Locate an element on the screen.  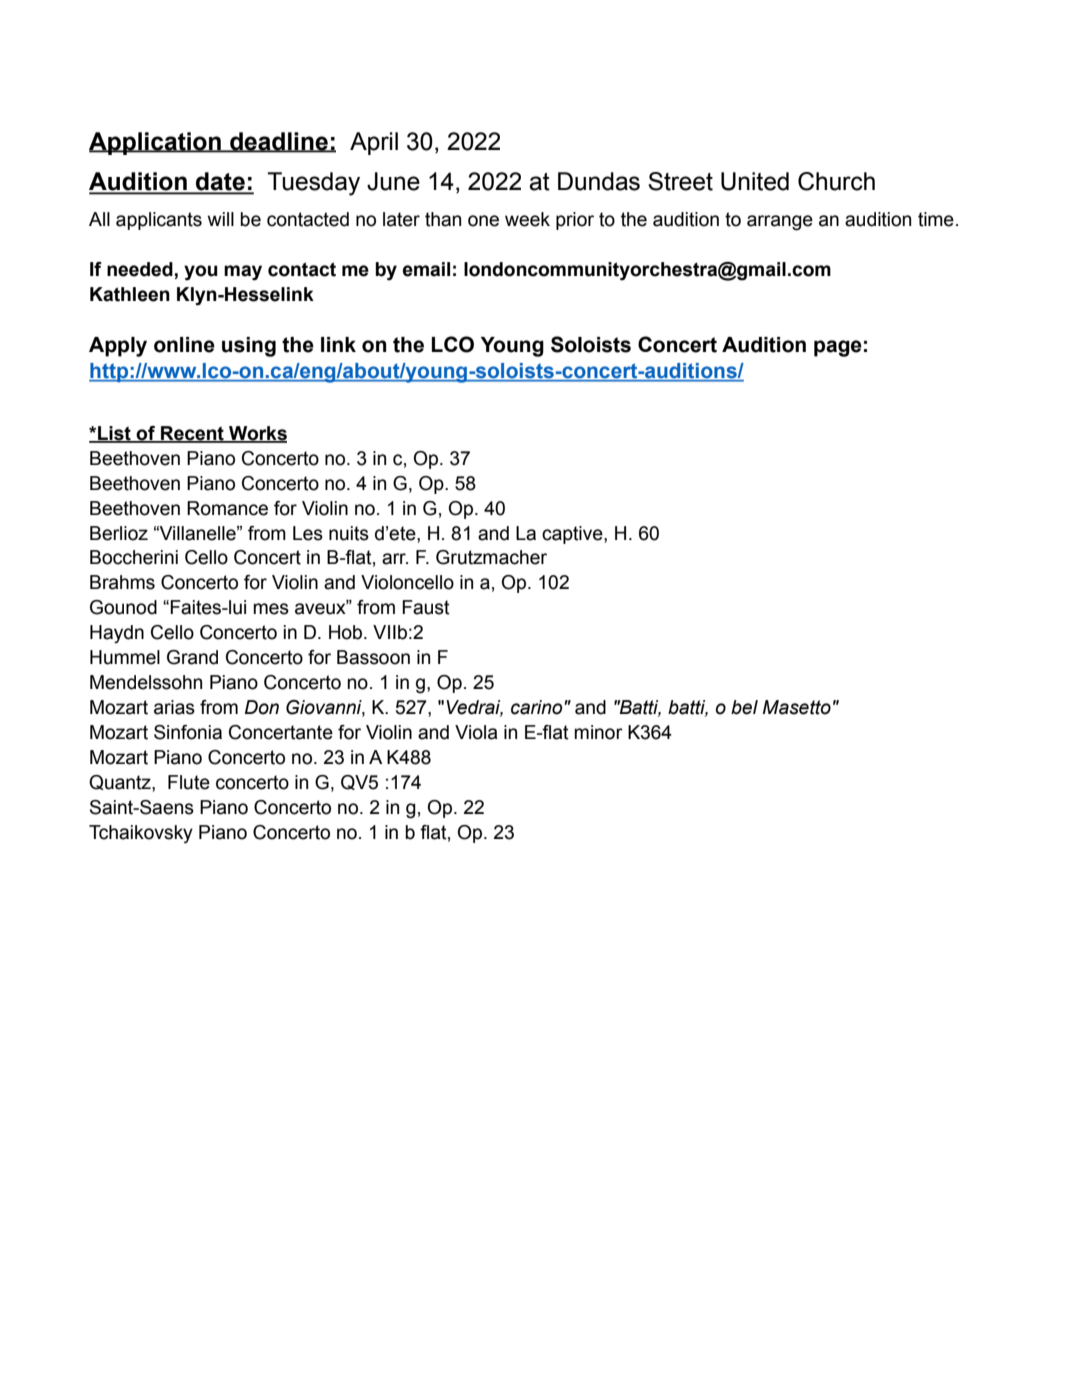
Church is located at coordinates (836, 181).
